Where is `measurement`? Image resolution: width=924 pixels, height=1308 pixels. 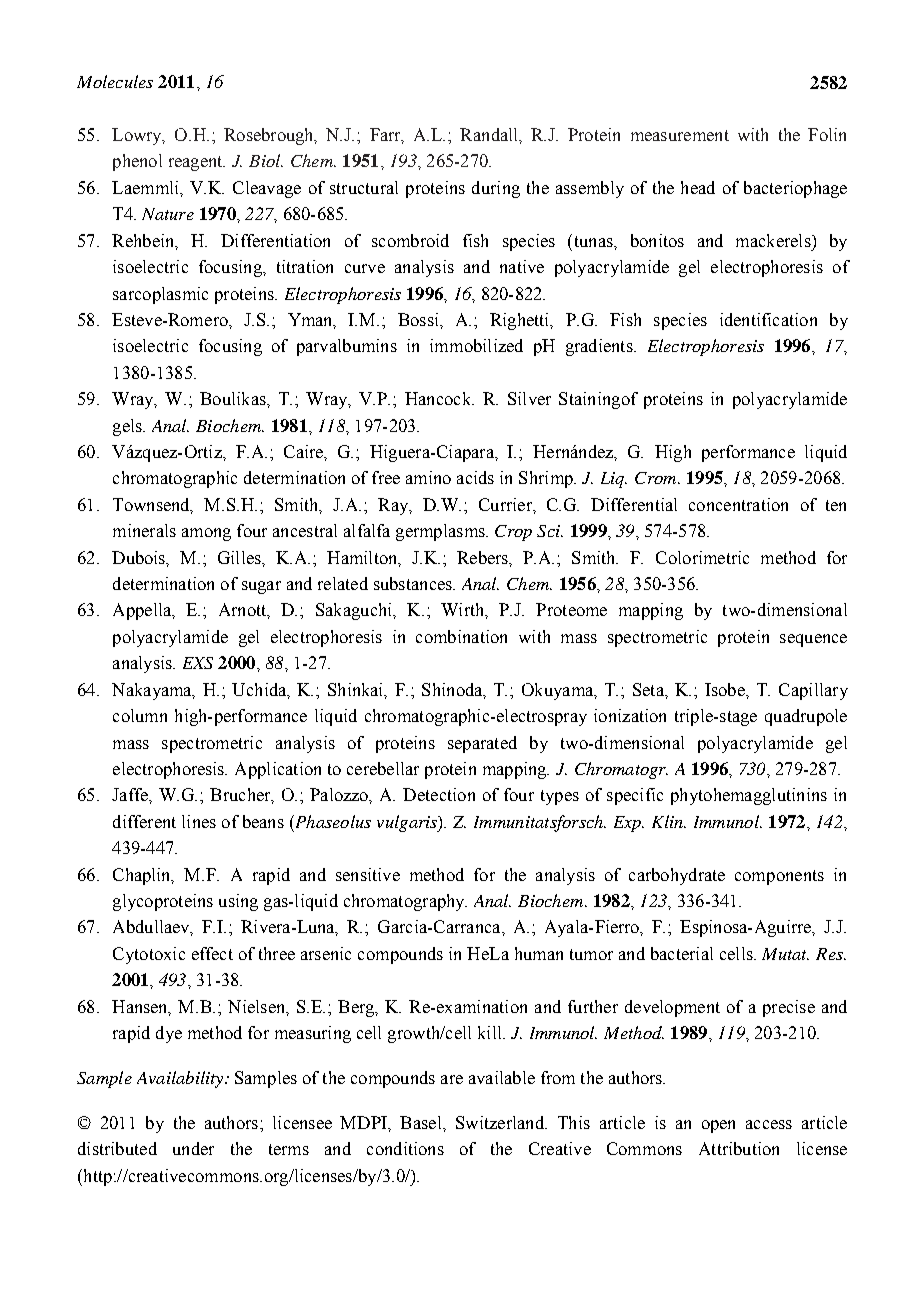
measurement is located at coordinates (680, 135).
